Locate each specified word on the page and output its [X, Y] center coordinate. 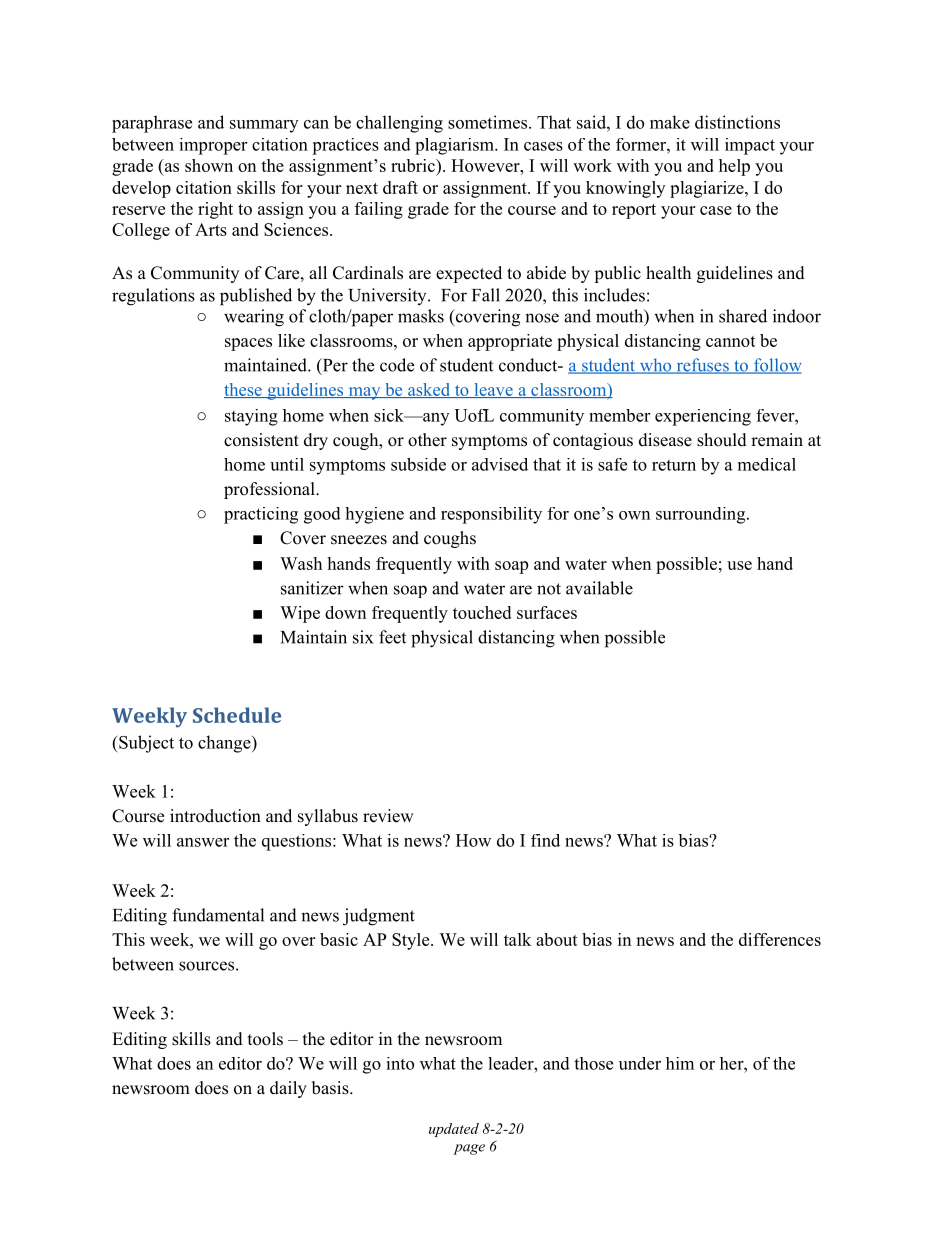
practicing [261, 515]
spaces [248, 344]
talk [517, 939]
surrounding [700, 515]
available [599, 588]
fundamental [218, 915]
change [225, 744]
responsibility [491, 515]
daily [288, 1089]
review [388, 816]
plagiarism [455, 146]
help [734, 167]
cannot [731, 341]
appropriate [510, 342]
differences [780, 939]
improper [213, 146]
